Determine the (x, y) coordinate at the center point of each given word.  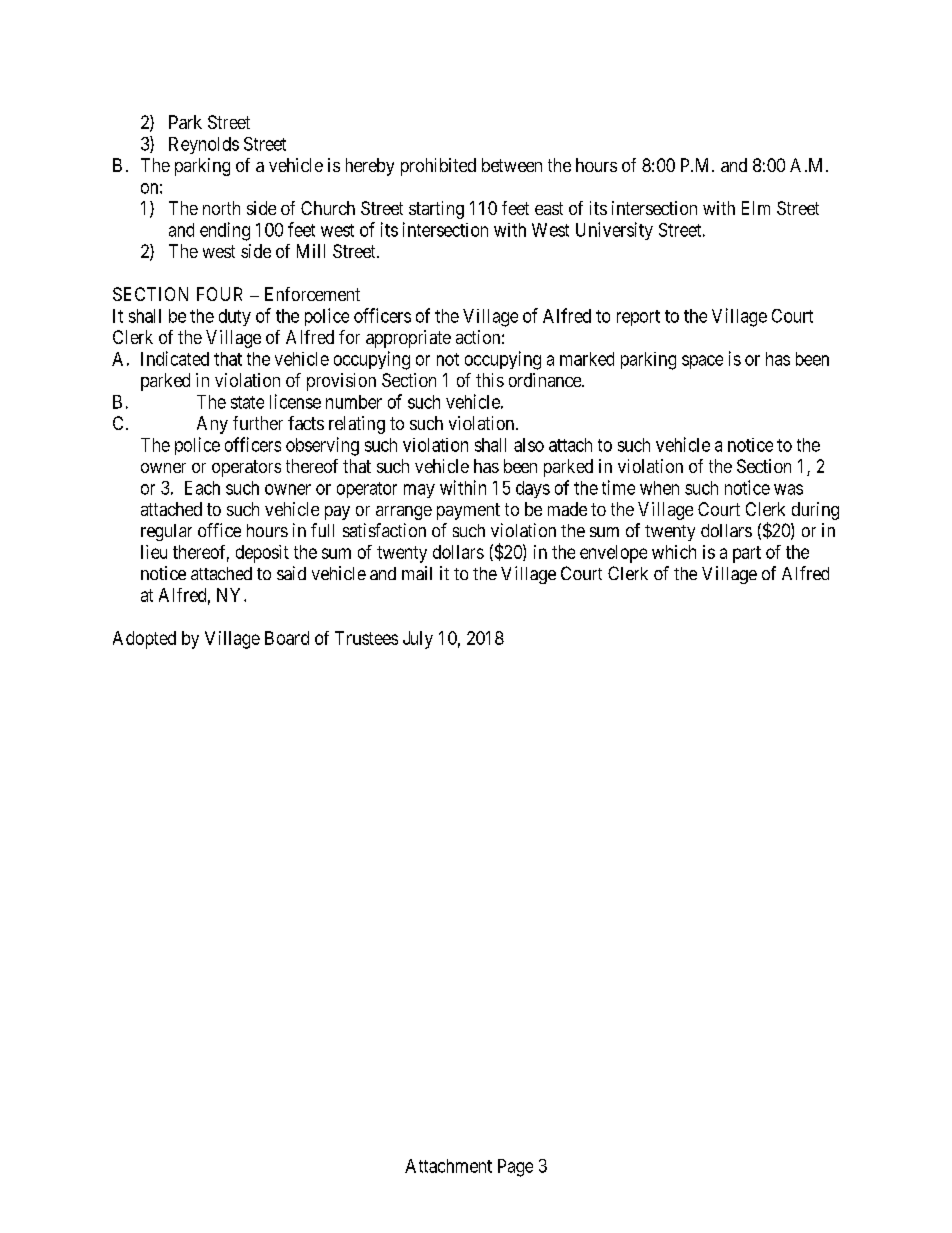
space (702, 362)
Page (515, 1168)
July (418, 640)
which (674, 552)
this (490, 380)
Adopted (144, 640)
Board (287, 638)
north (221, 208)
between (512, 165)
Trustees (366, 638)
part (747, 554)
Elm (756, 208)
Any (212, 425)
